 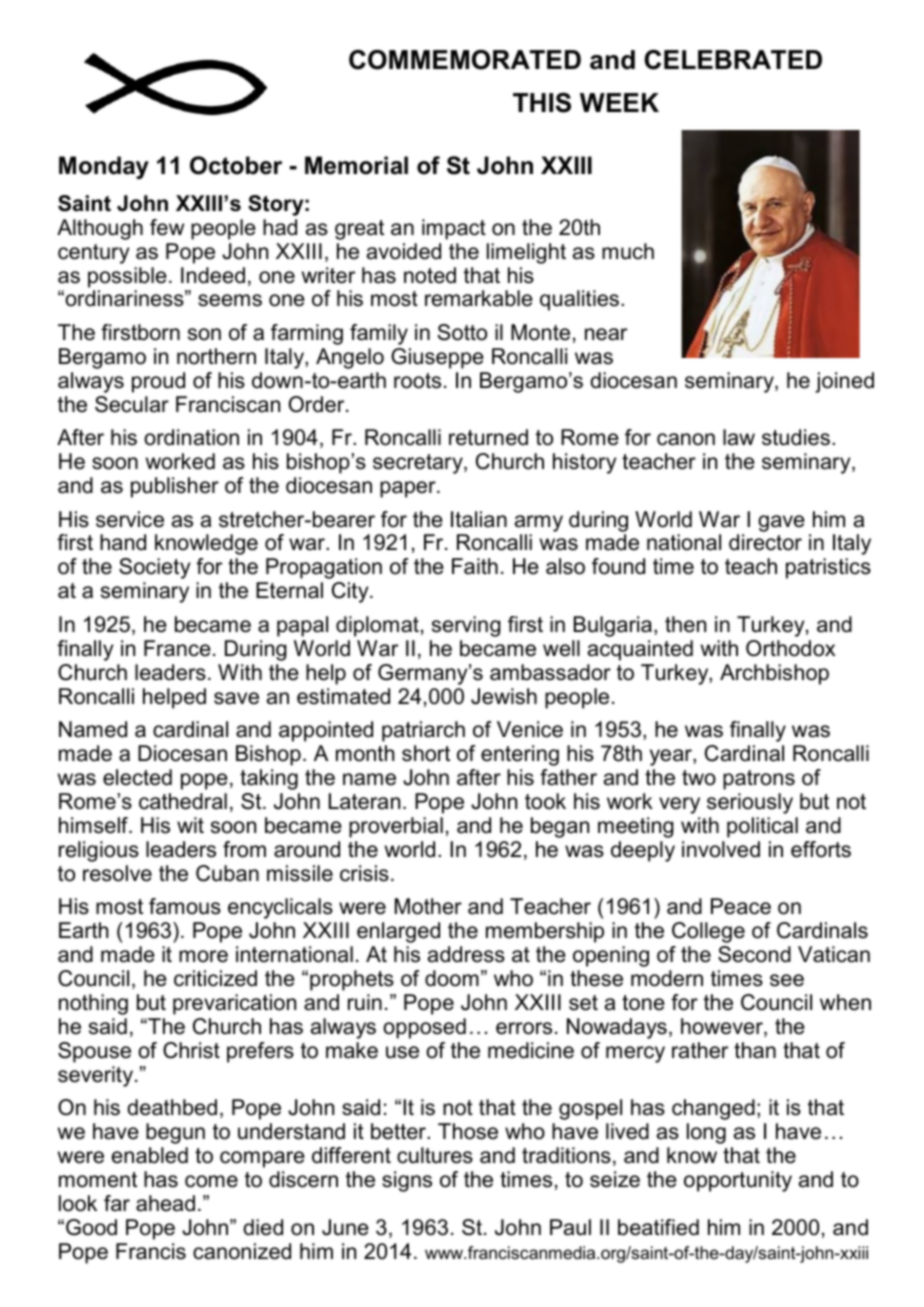 What do you see at coordinates (165, 1203) in the image?
I see `ahead` at bounding box center [165, 1203].
